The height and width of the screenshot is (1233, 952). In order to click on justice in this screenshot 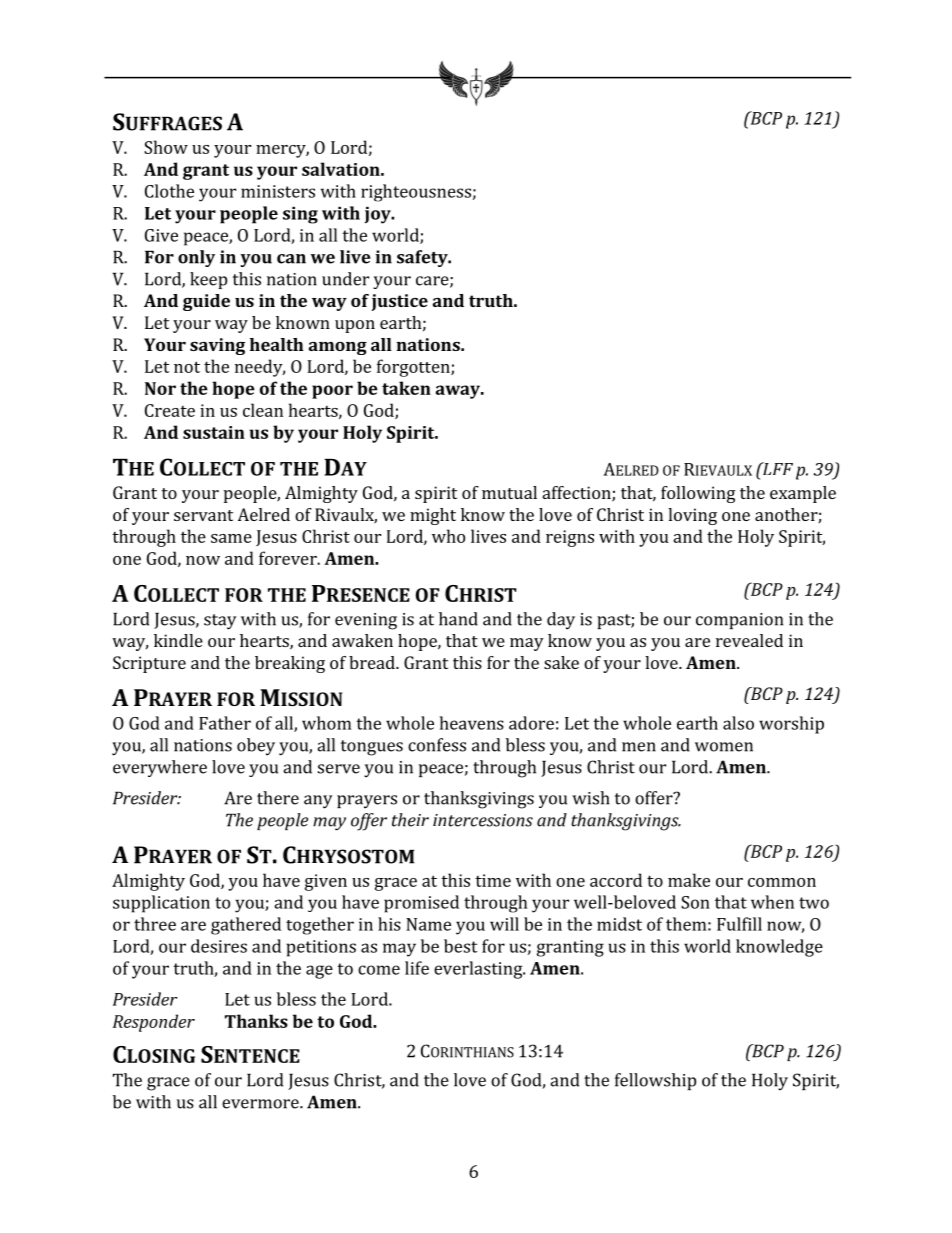, I will do `click(400, 302)`.
